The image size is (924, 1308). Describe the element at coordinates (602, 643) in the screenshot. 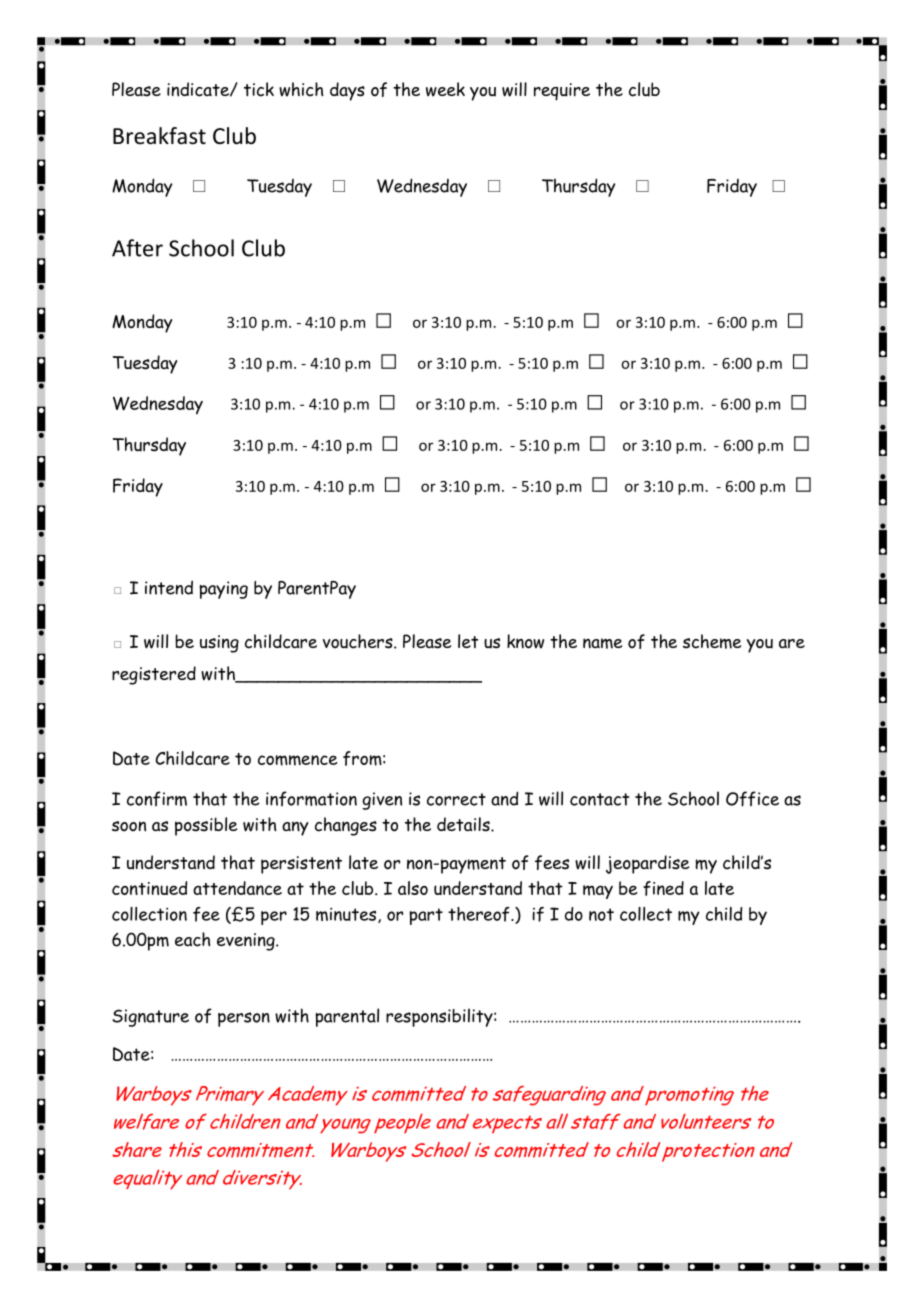

I see `name` at that location.
